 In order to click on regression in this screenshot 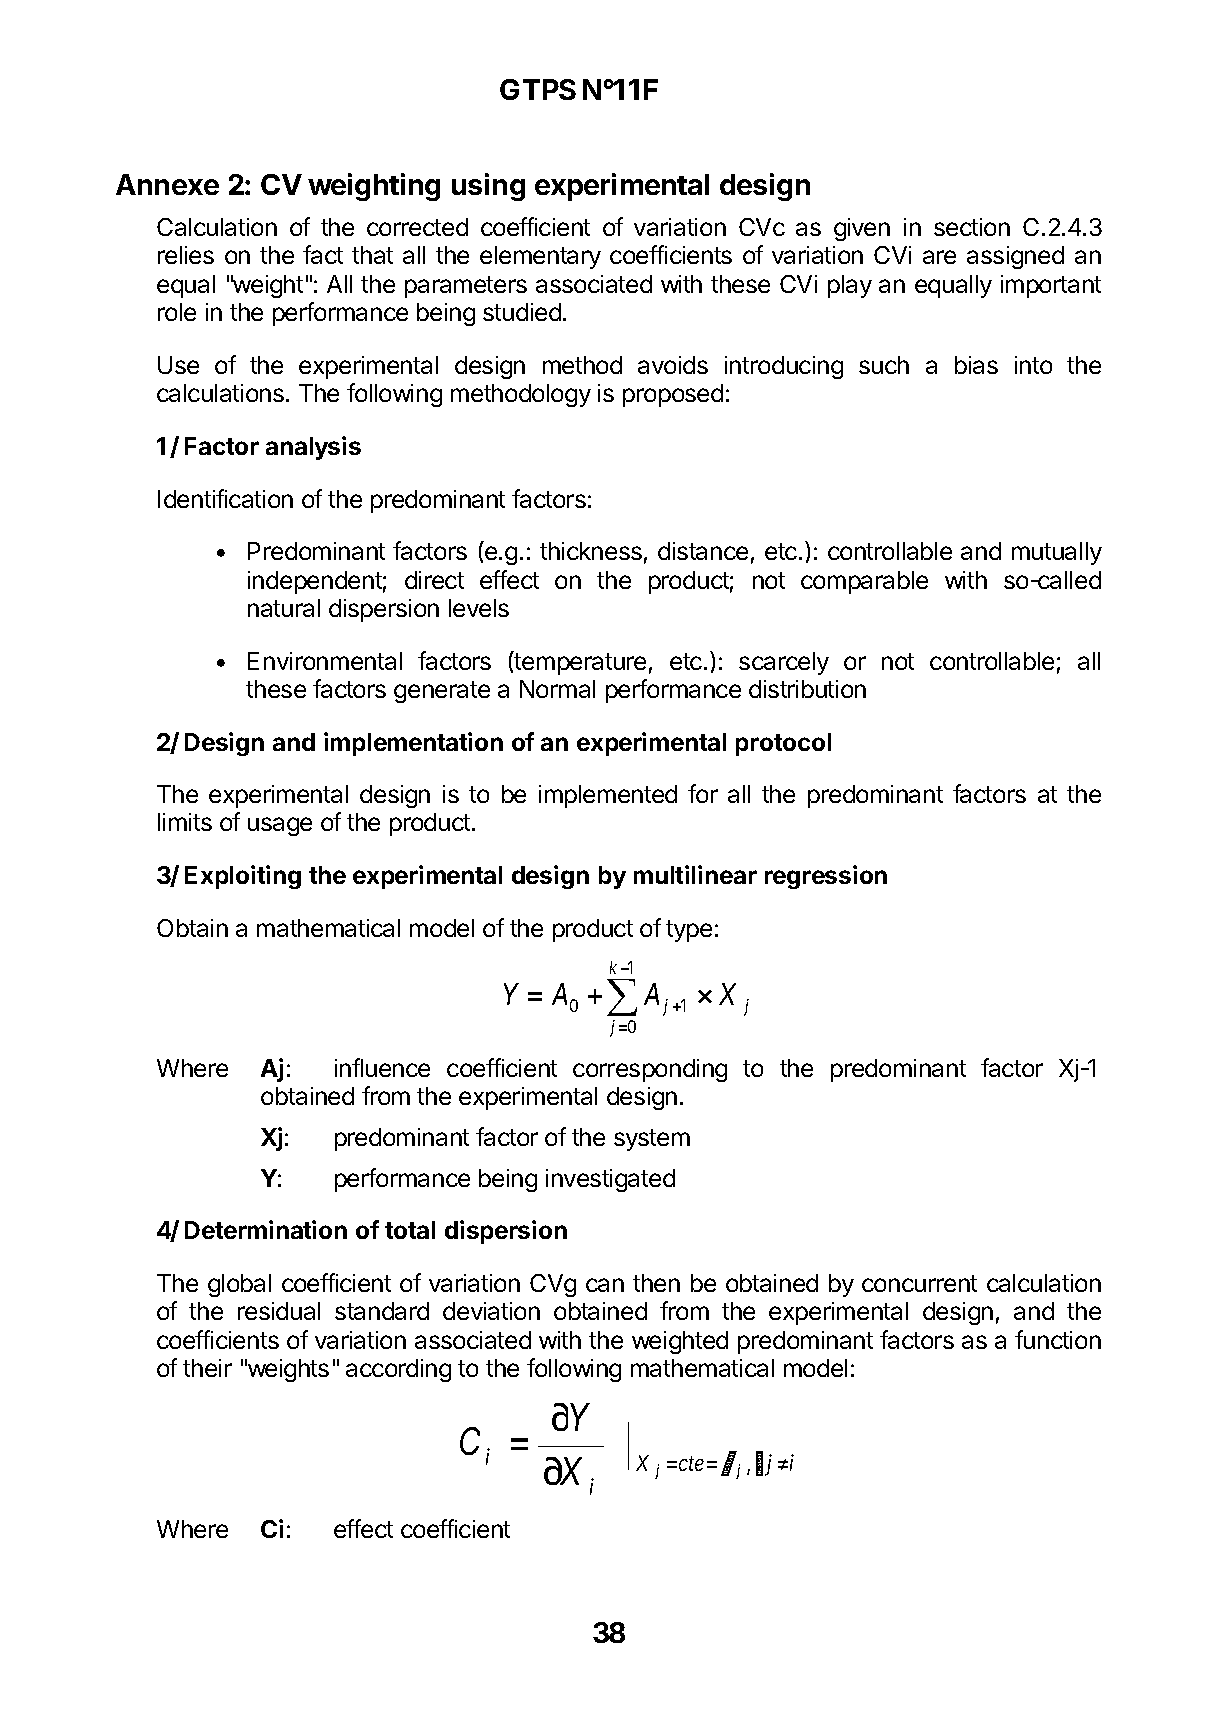, I will do `click(826, 877)`.
